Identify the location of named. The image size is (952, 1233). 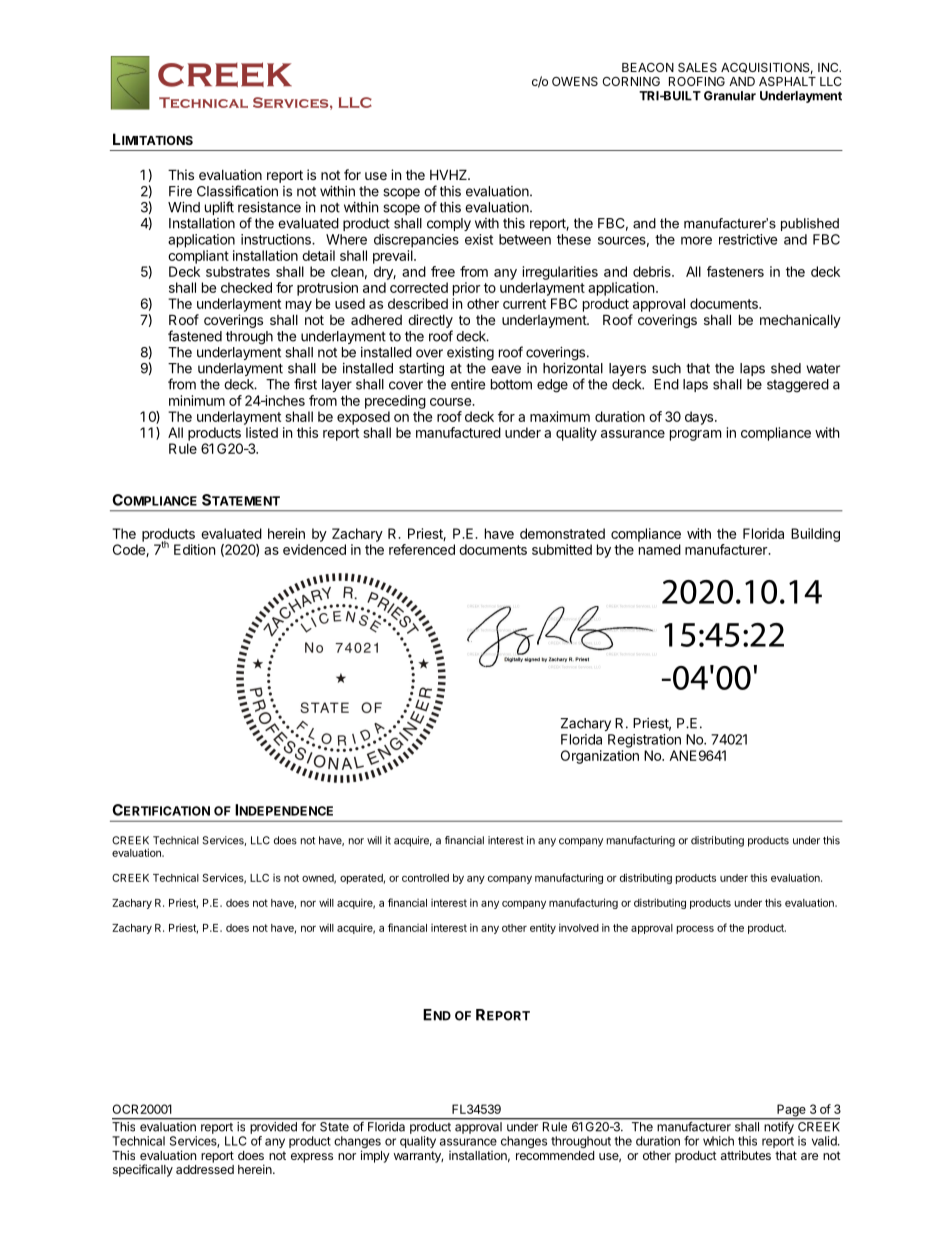
(660, 549).
